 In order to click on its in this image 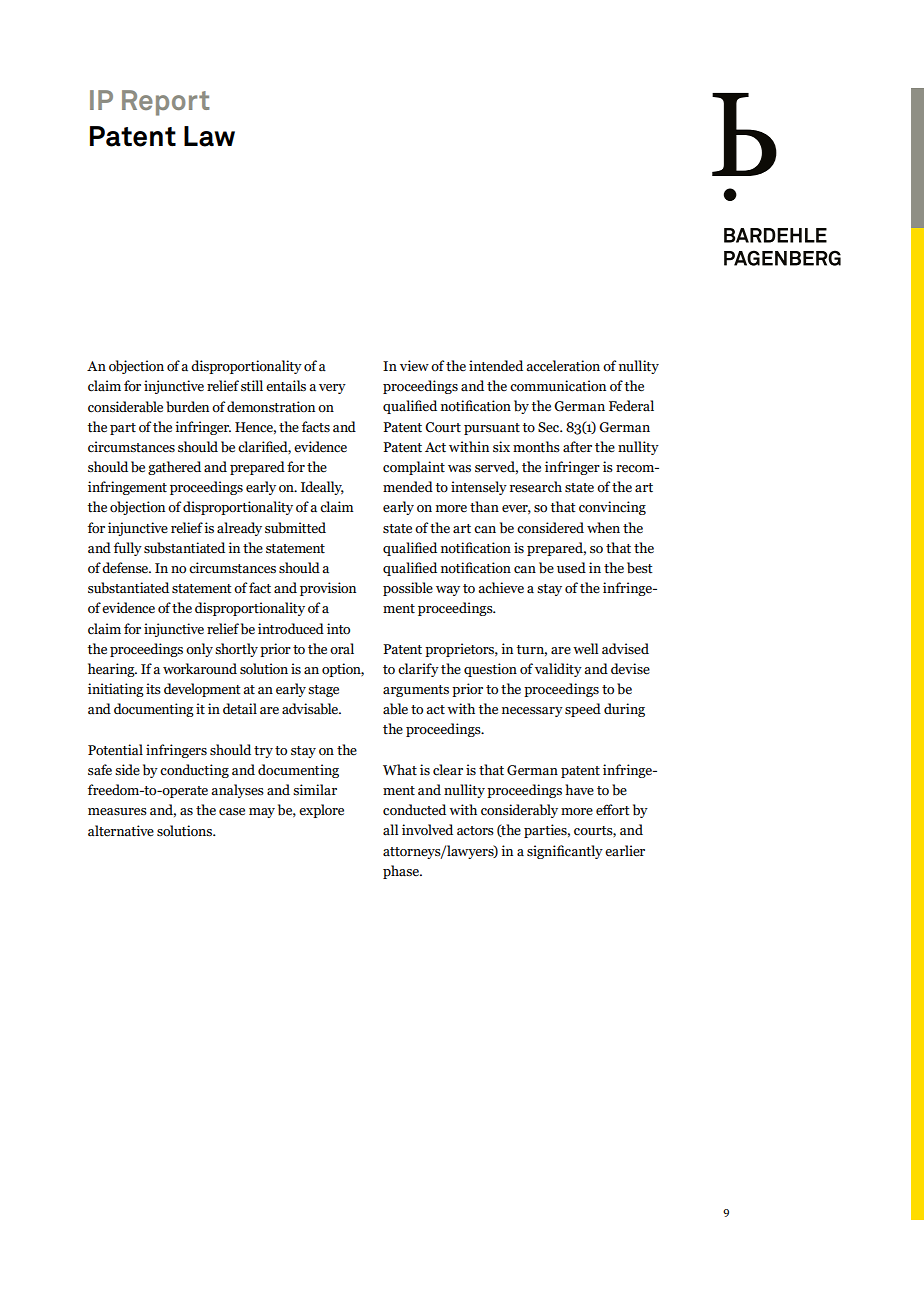, I will do `click(153, 688)`.
